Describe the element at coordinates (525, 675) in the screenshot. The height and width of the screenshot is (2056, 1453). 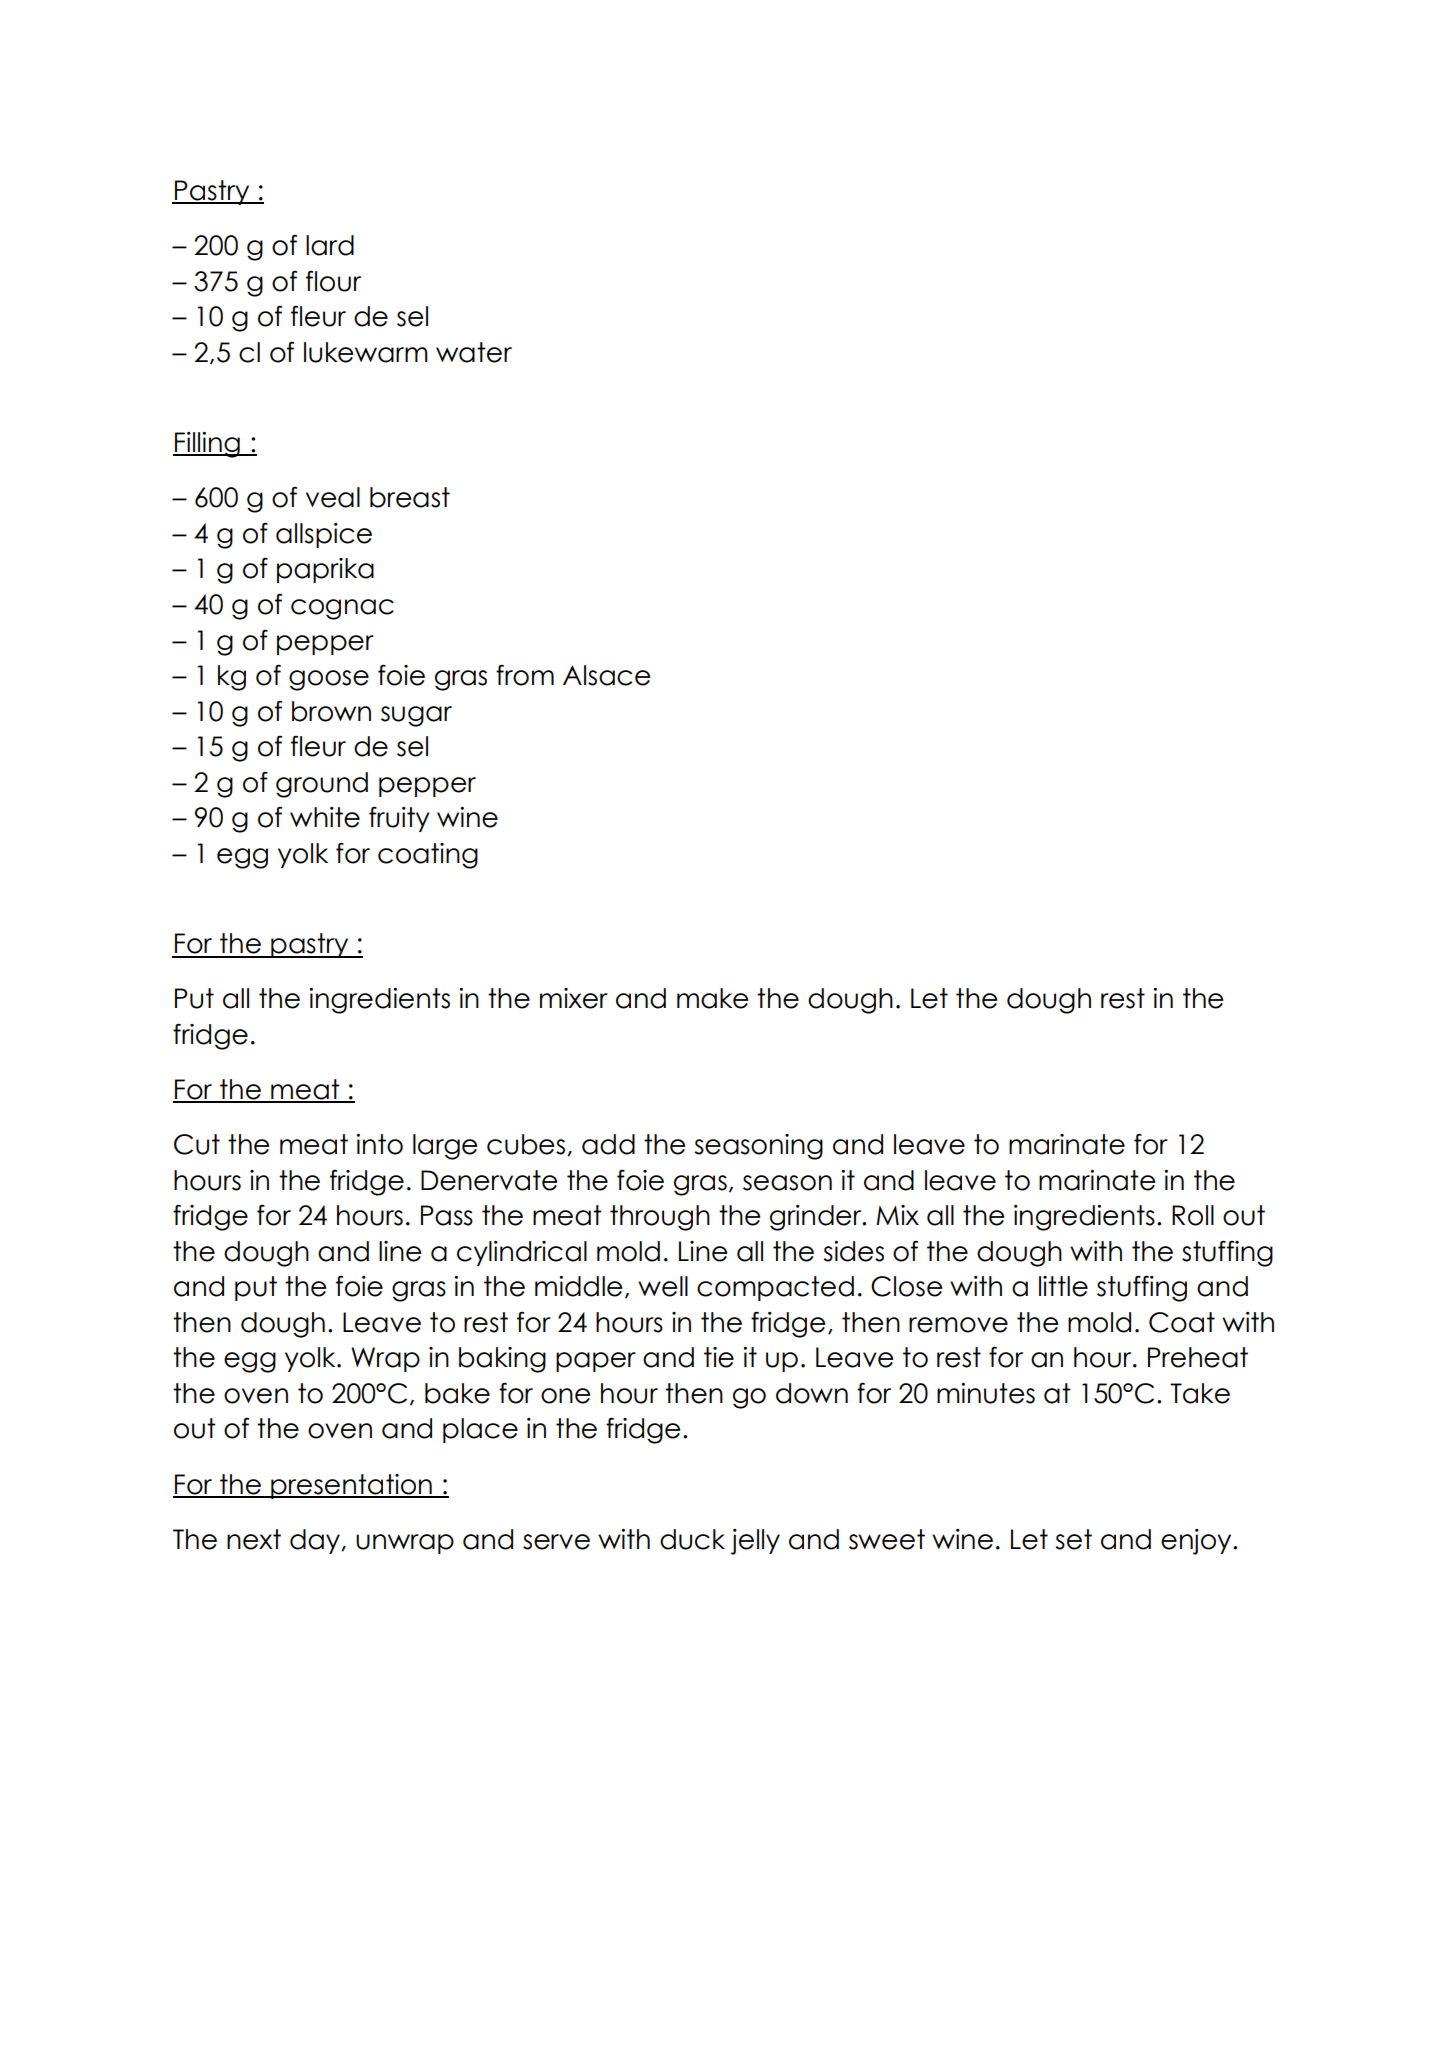
I see `from` at that location.
